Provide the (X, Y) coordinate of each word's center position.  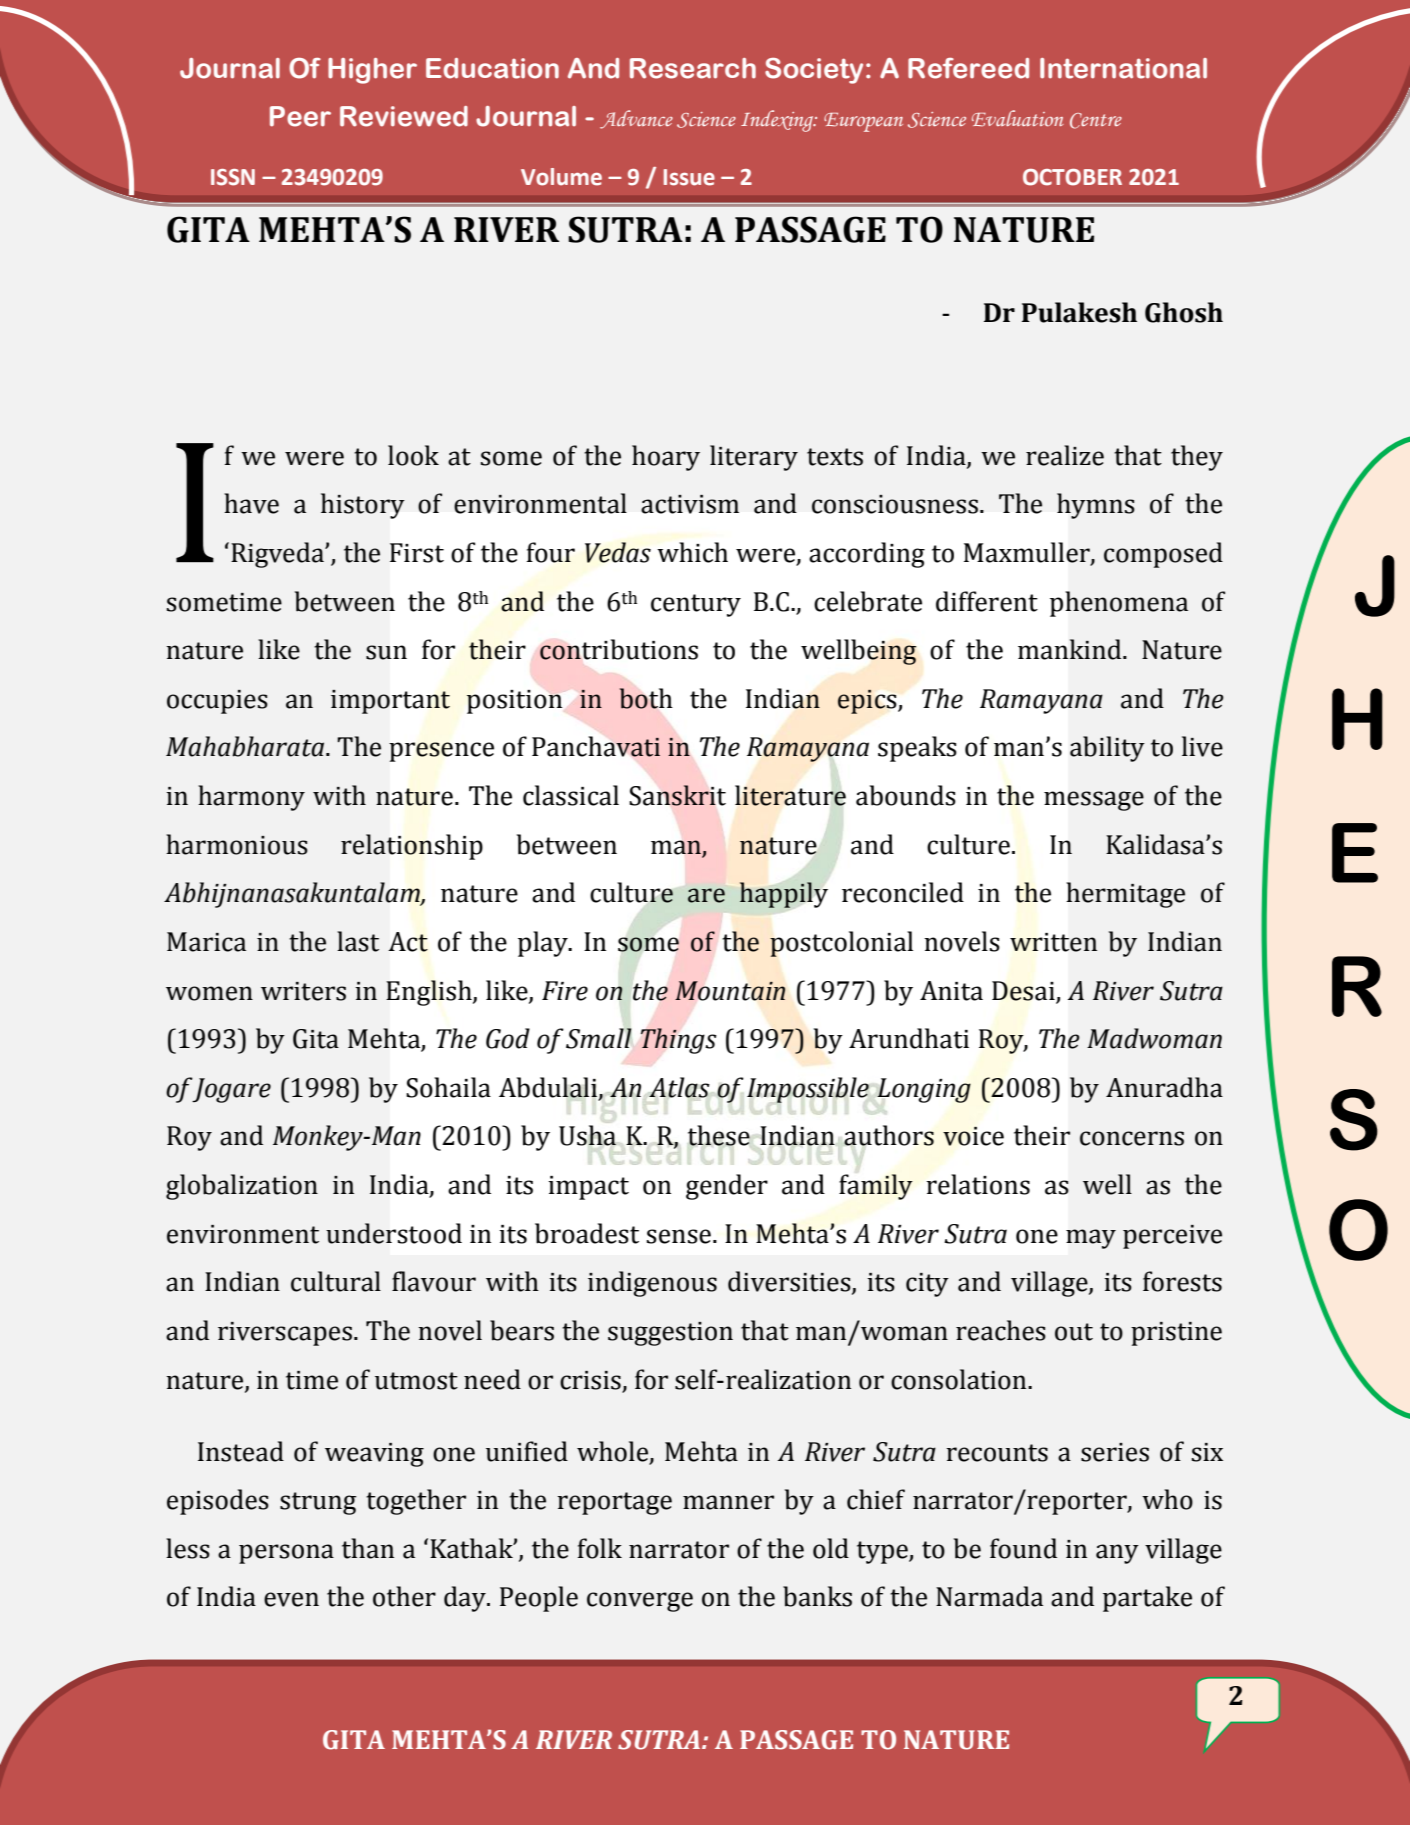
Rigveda (278, 555)
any (1117, 1554)
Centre (1096, 121)
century (696, 605)
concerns (1132, 1138)
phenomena (1119, 604)
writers (303, 991)
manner (728, 1502)
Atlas (679, 1087)
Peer (300, 116)
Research (693, 68)
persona (286, 1554)
